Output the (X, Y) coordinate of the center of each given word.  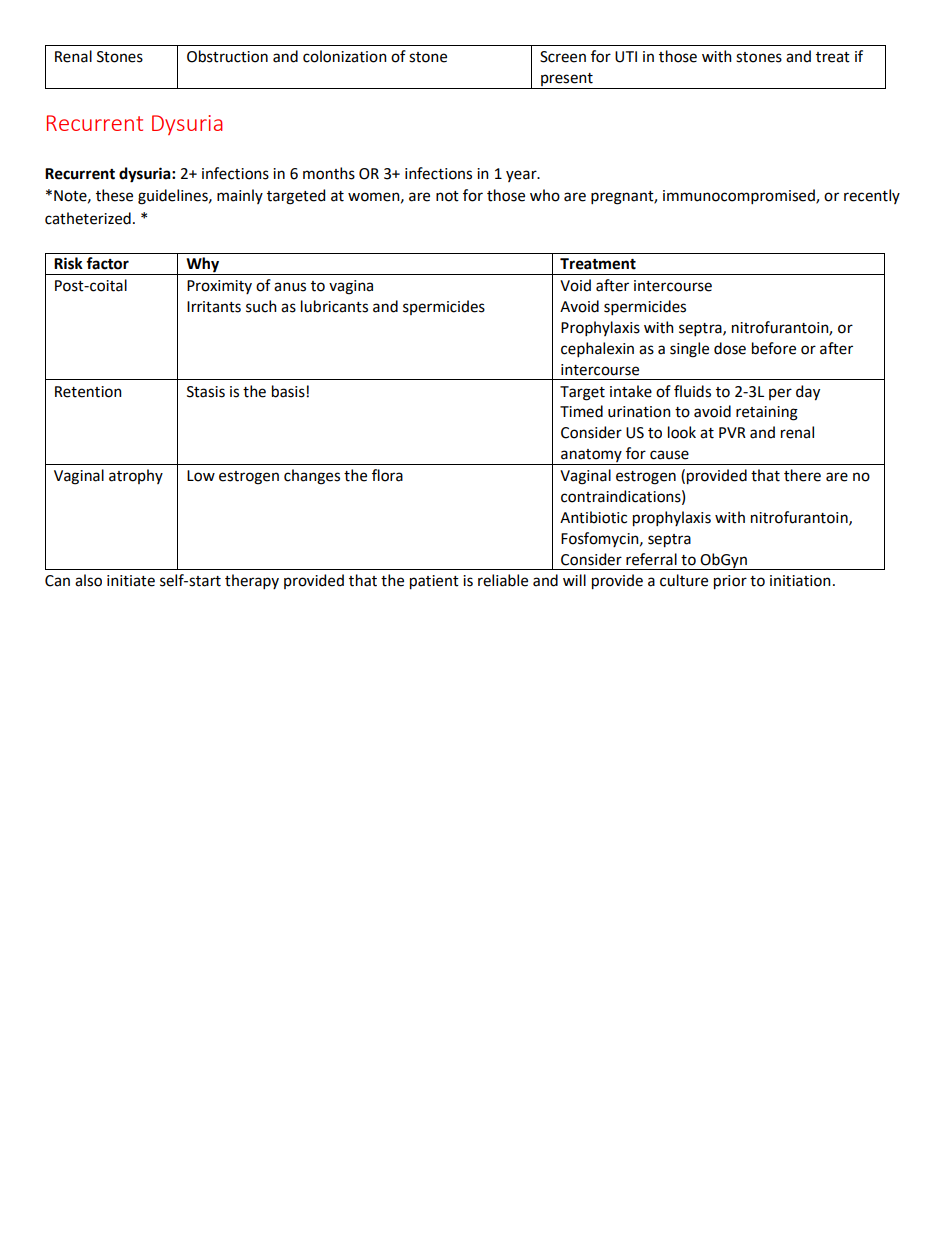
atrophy (136, 476)
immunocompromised (740, 196)
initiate (131, 581)
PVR (732, 432)
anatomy (591, 457)
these (114, 195)
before (774, 348)
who (545, 195)
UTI (626, 57)
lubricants (334, 306)
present (567, 79)
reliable (503, 580)
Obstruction (227, 56)
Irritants (214, 307)
